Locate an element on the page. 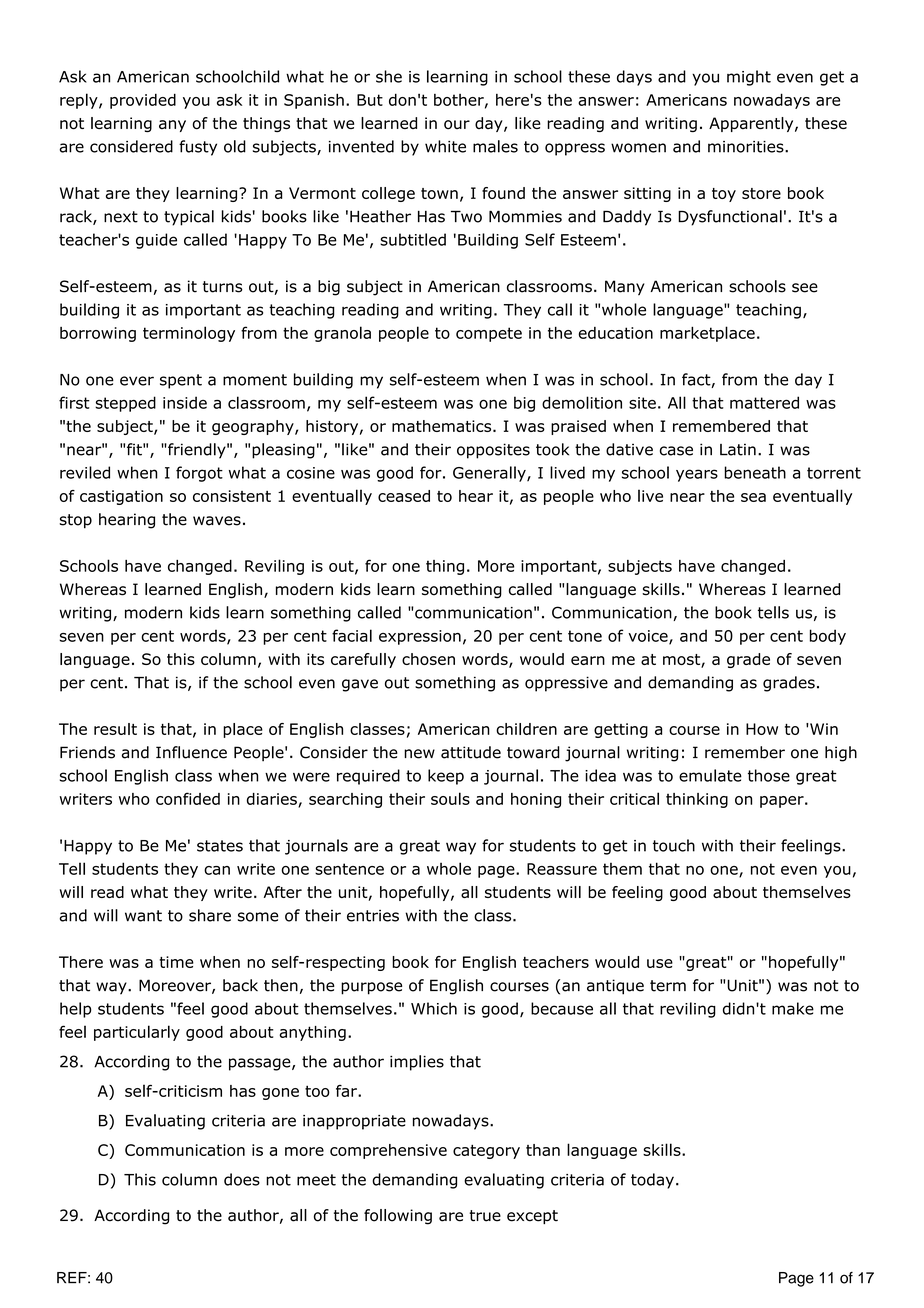  provided is located at coordinates (143, 101).
